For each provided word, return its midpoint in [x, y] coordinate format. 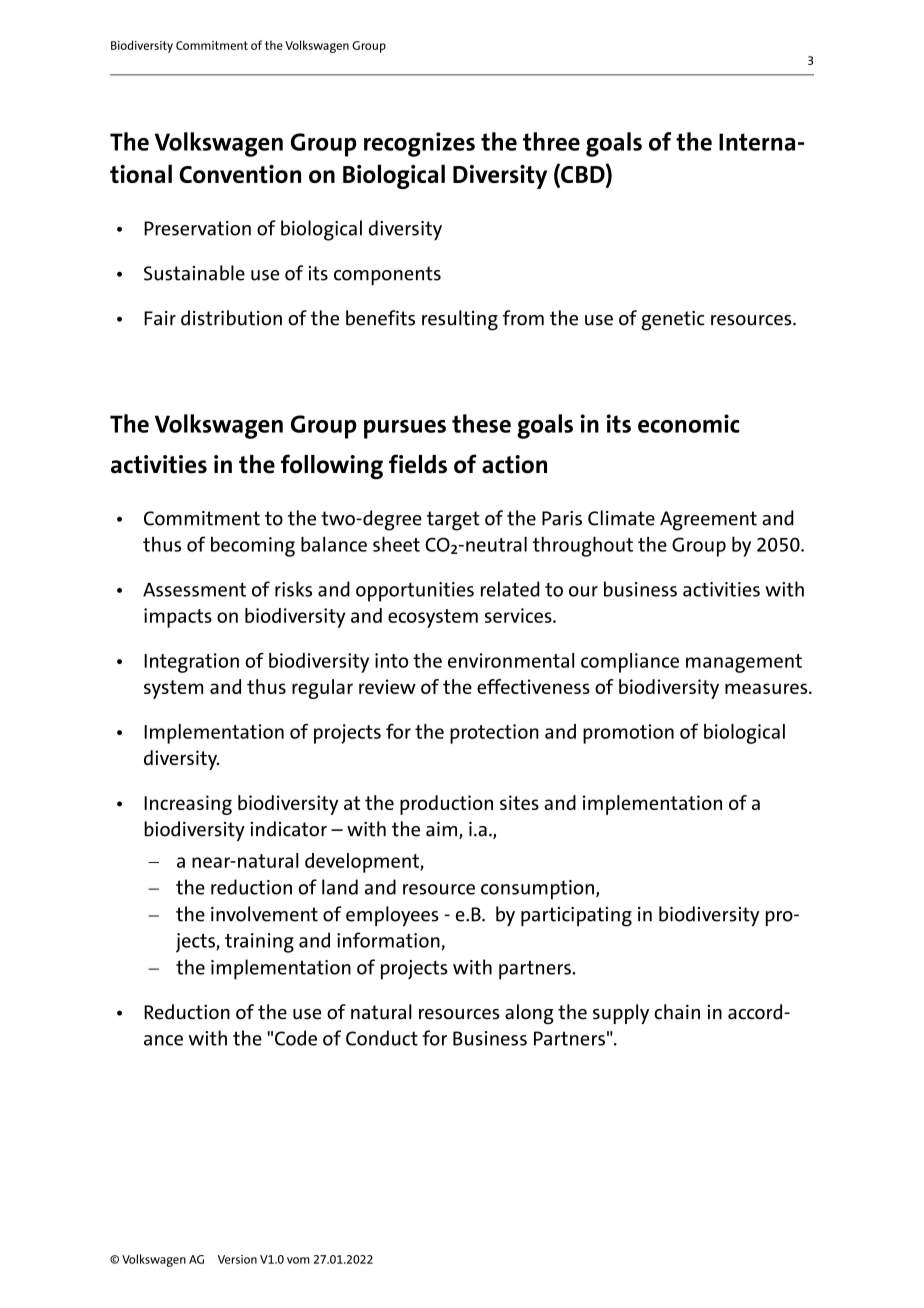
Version [237, 1259]
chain [677, 1012]
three [551, 141]
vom [298, 1260]
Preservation [197, 228]
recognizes [419, 144]
